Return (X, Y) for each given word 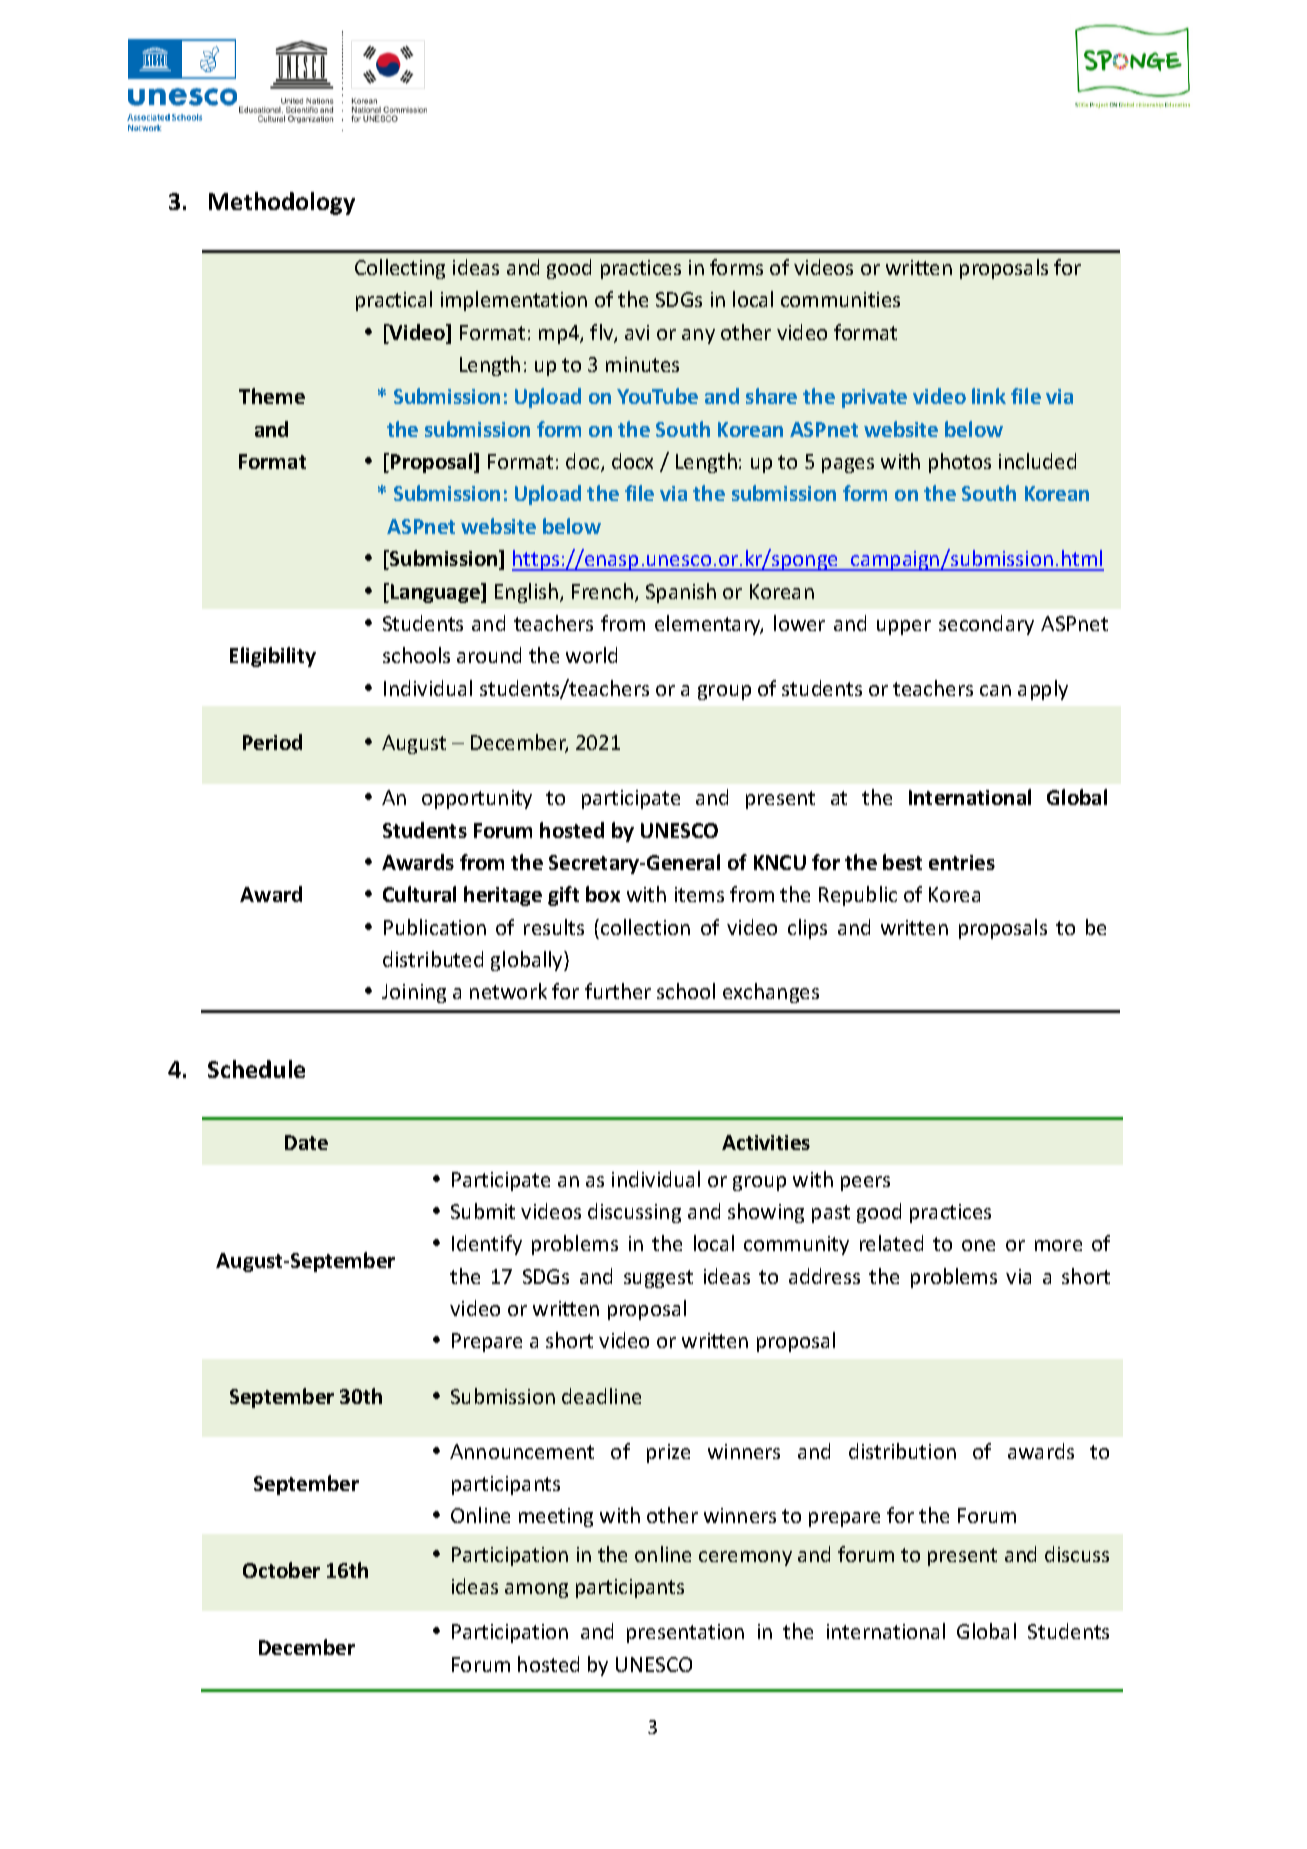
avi (637, 332)
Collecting (400, 269)
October (281, 1570)
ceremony (745, 1558)
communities (840, 299)
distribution (902, 1451)
